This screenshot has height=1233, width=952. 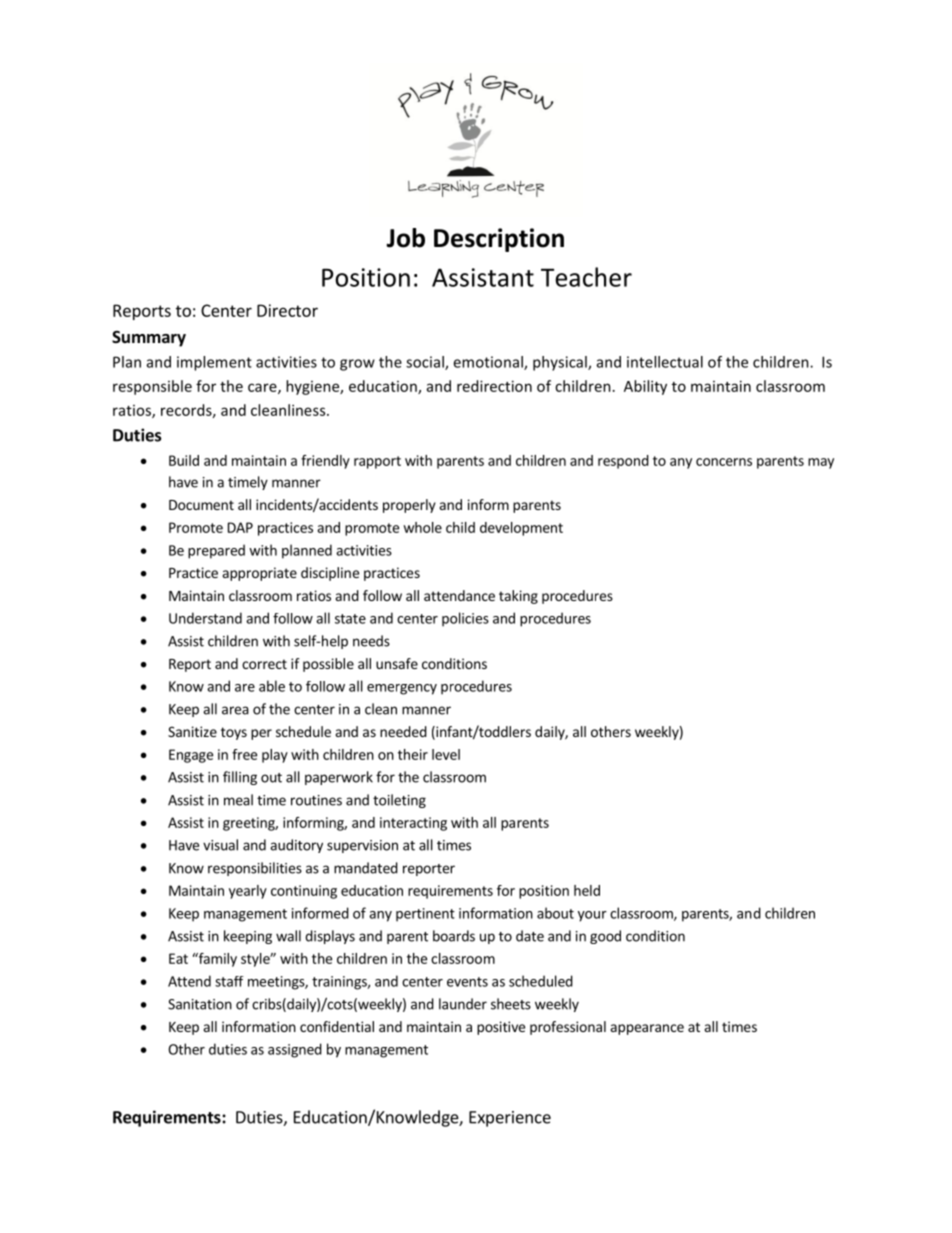 What do you see at coordinates (587, 890) in the screenshot?
I see `held` at bounding box center [587, 890].
